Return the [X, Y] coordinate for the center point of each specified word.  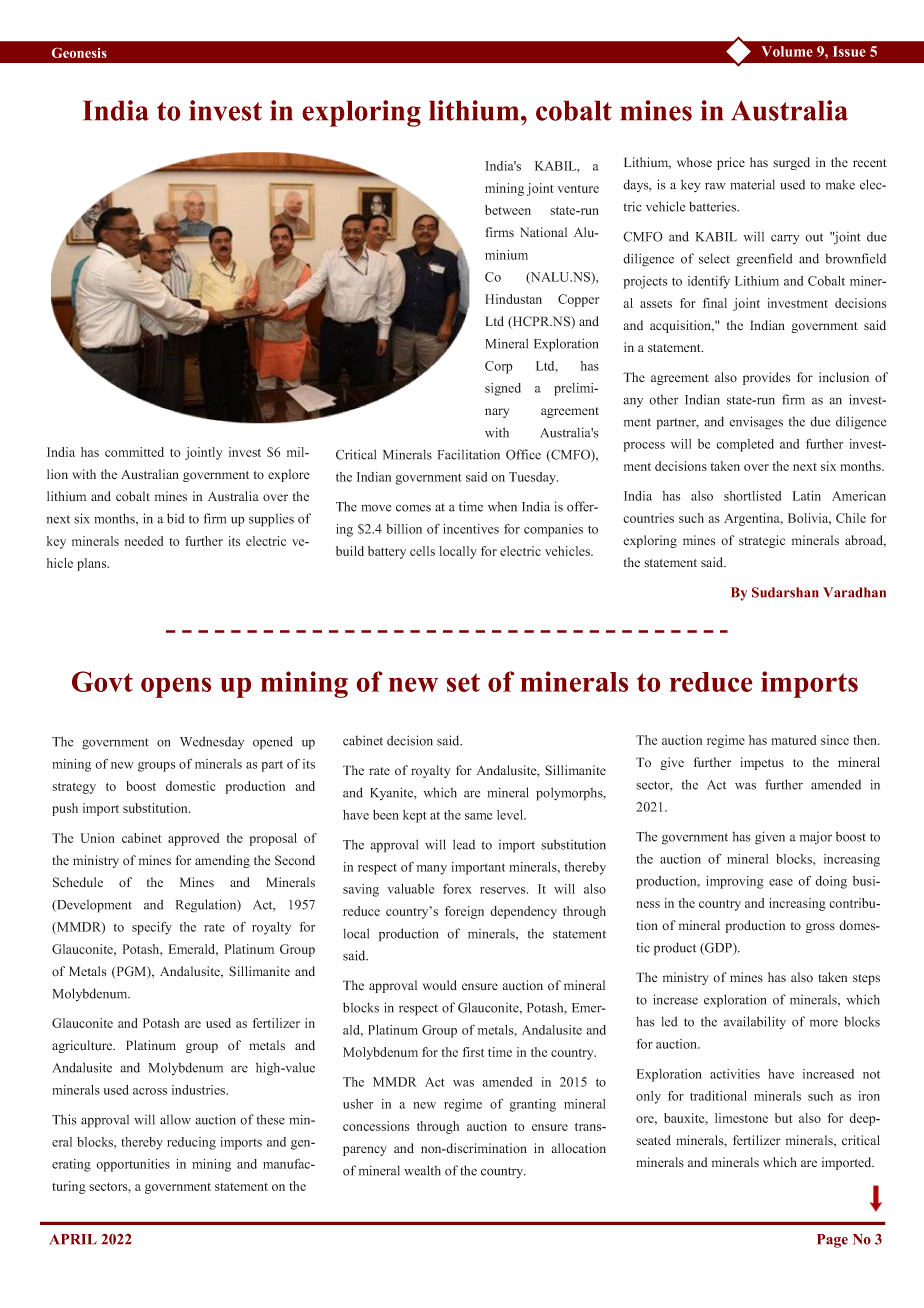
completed [745, 445]
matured [794, 740]
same [478, 816]
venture [578, 189]
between [508, 210]
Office [523, 454]
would [440, 985]
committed [134, 452]
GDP [718, 948]
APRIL [73, 1239]
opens [176, 687]
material [752, 184]
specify [152, 928]
